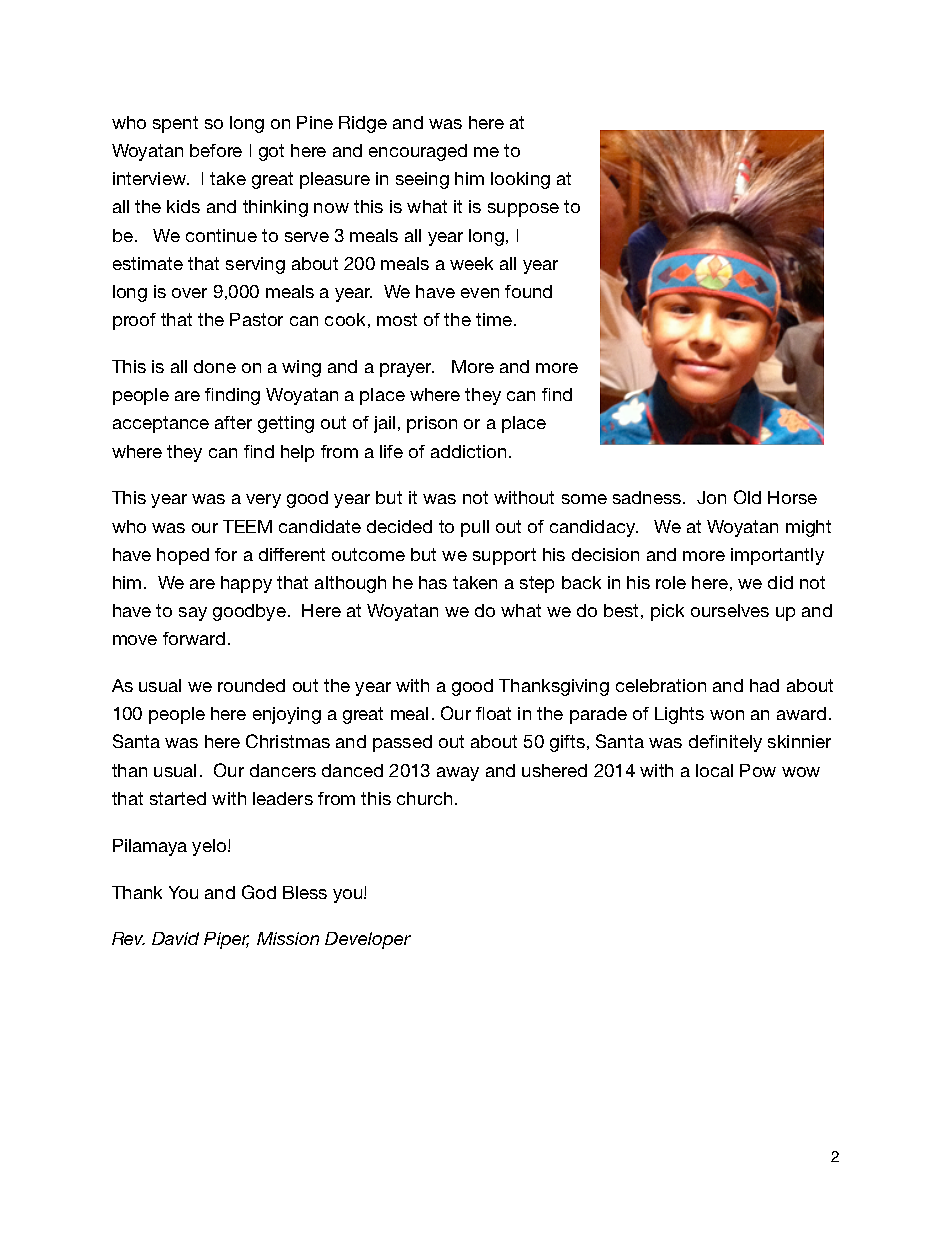  Describe the element at coordinates (368, 940) in the screenshot. I see `Developer` at that location.
